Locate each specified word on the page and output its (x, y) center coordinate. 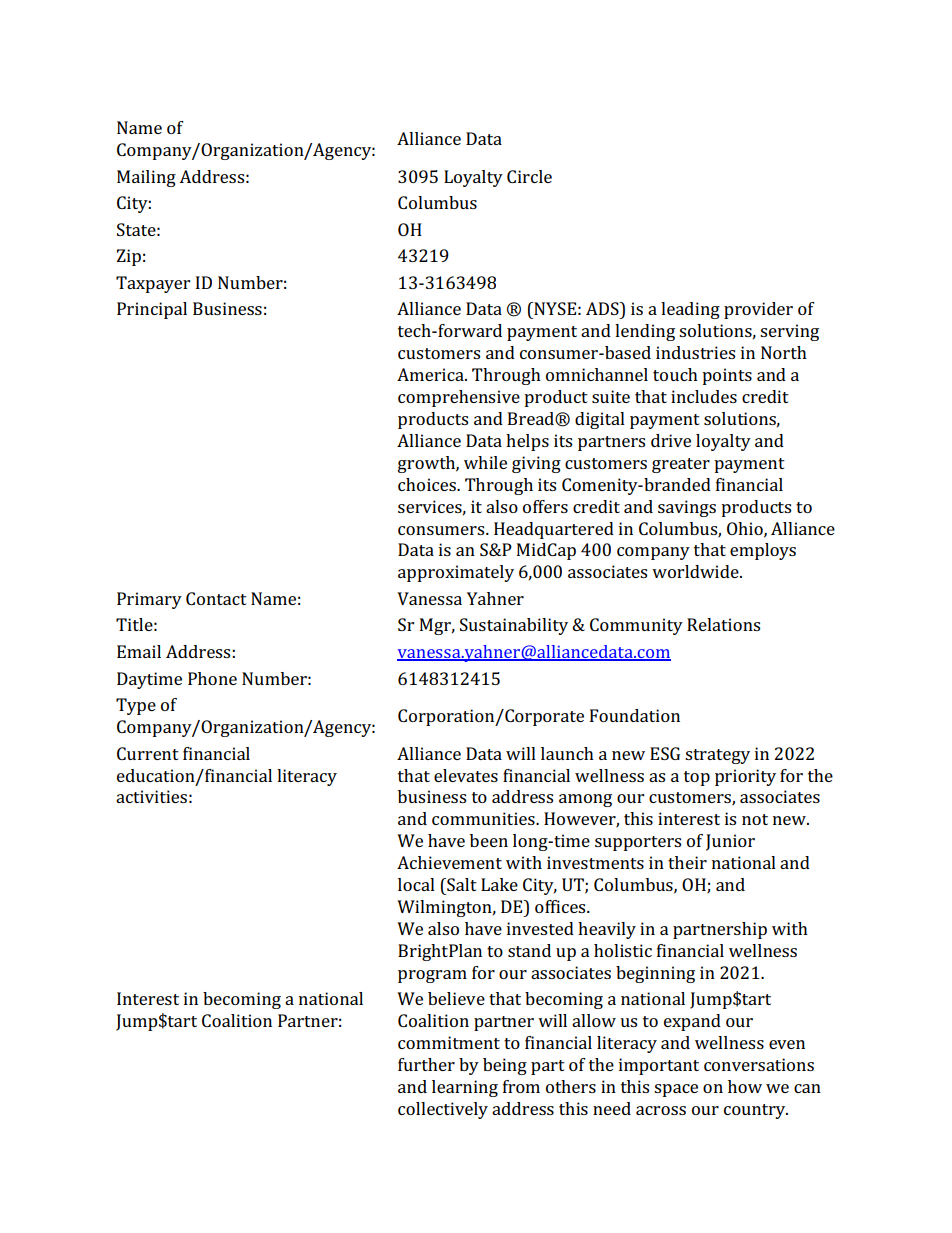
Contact (216, 598)
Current (148, 753)
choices (428, 484)
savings (687, 508)
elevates (466, 775)
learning (465, 1088)
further (426, 1064)
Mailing (146, 178)
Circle (529, 176)
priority (745, 777)
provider (758, 310)
